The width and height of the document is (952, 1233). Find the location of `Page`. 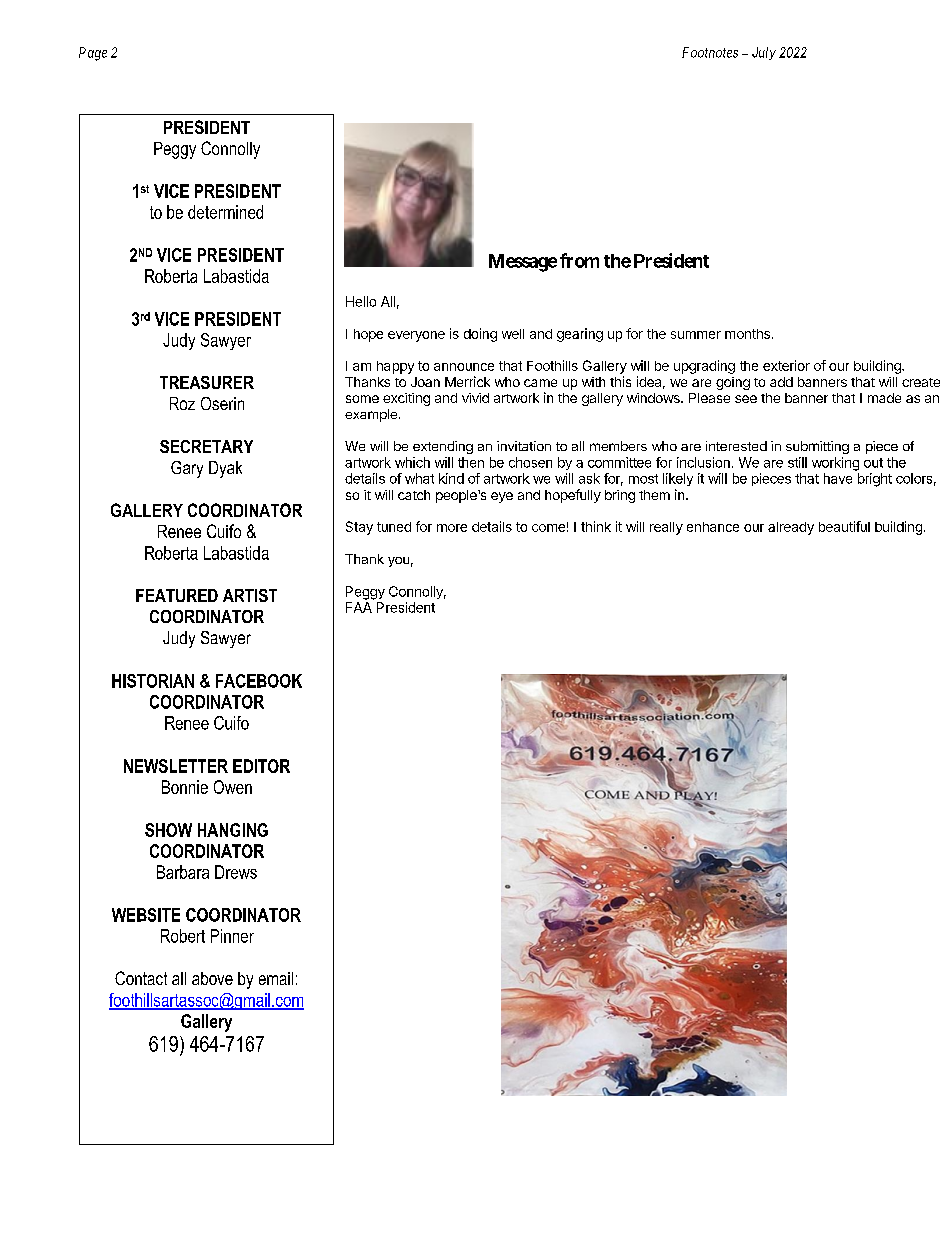

Page is located at coordinates (93, 54).
